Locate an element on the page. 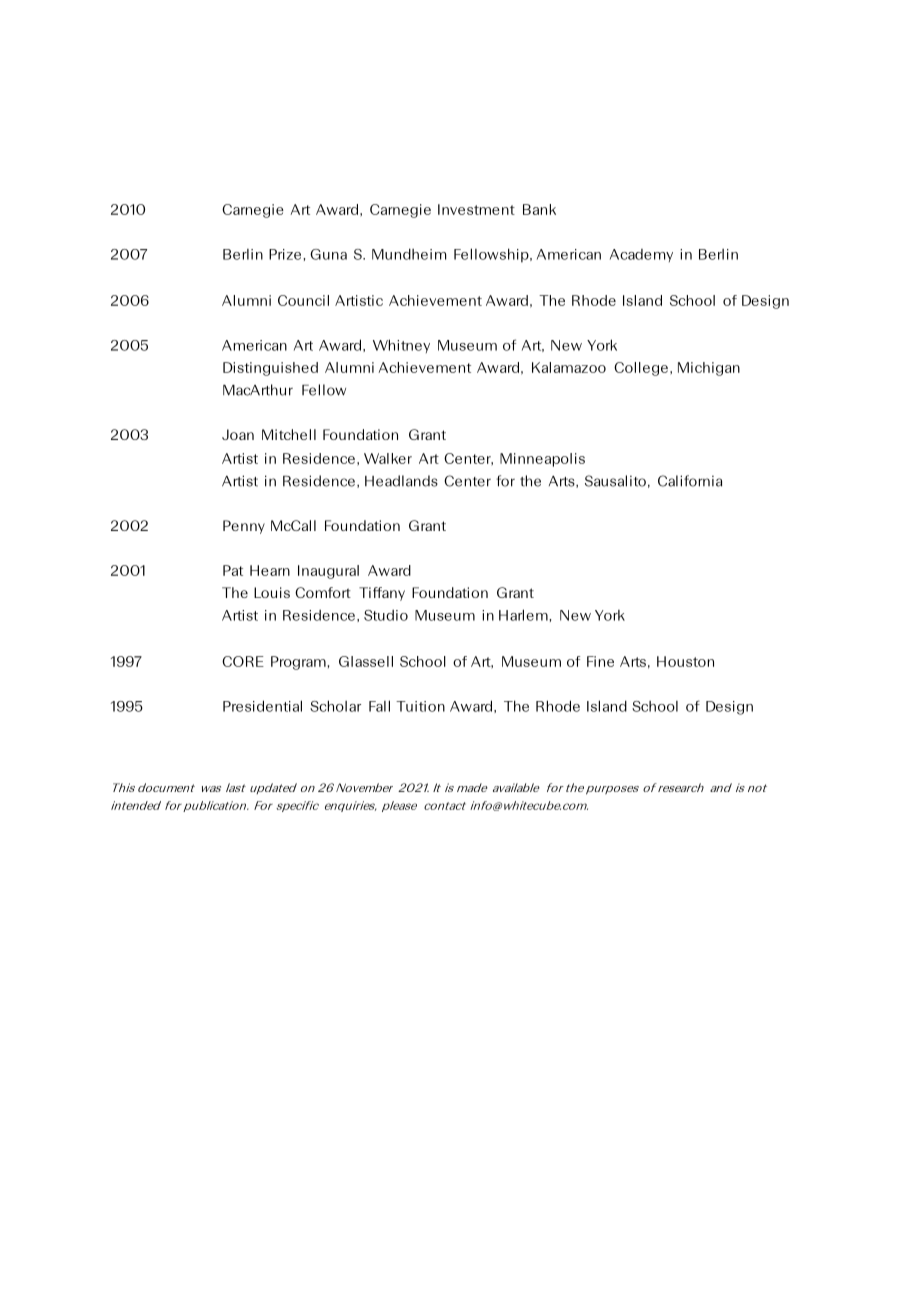  Tuition is located at coordinates (420, 706).
